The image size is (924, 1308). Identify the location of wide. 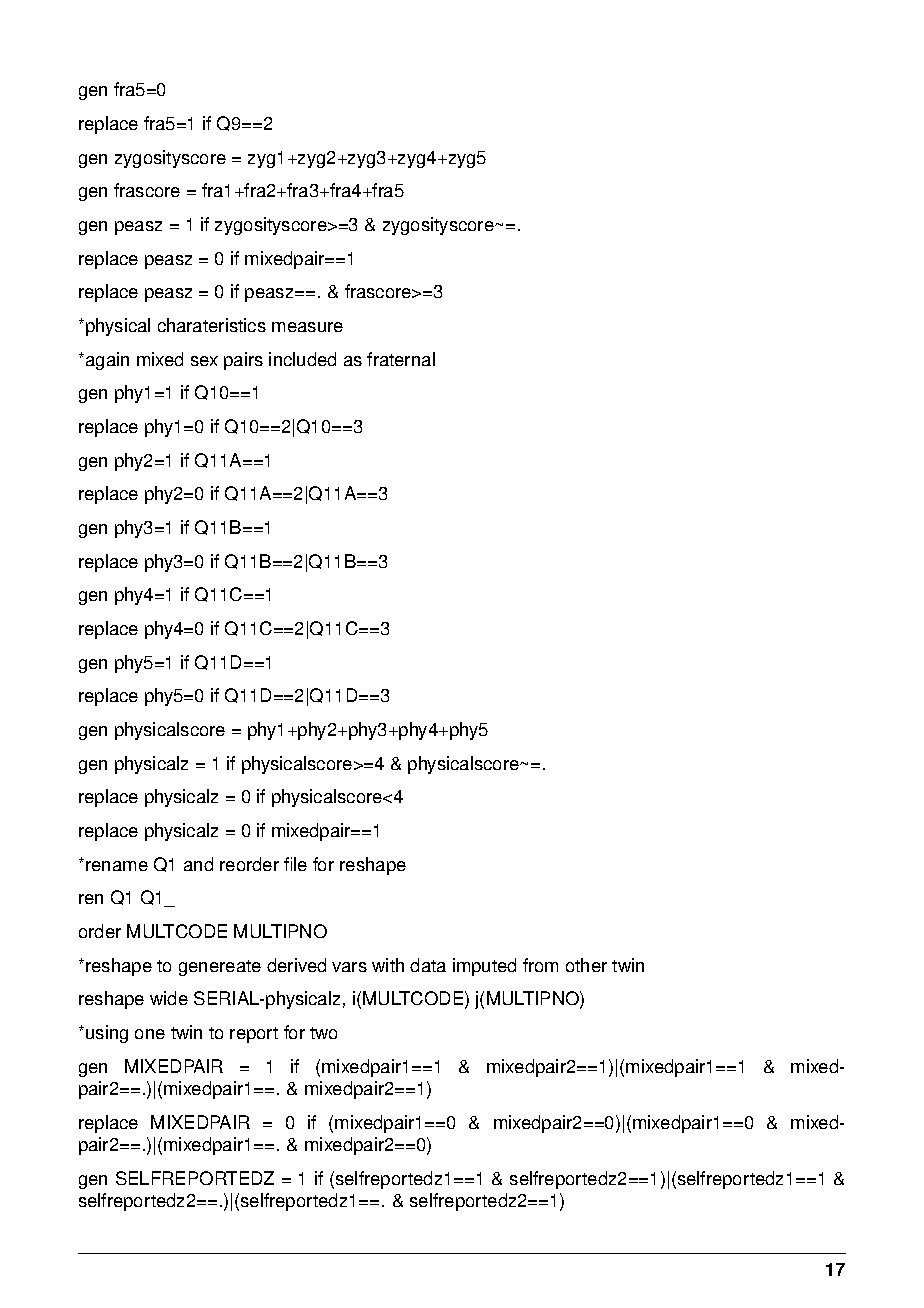
(169, 998).
